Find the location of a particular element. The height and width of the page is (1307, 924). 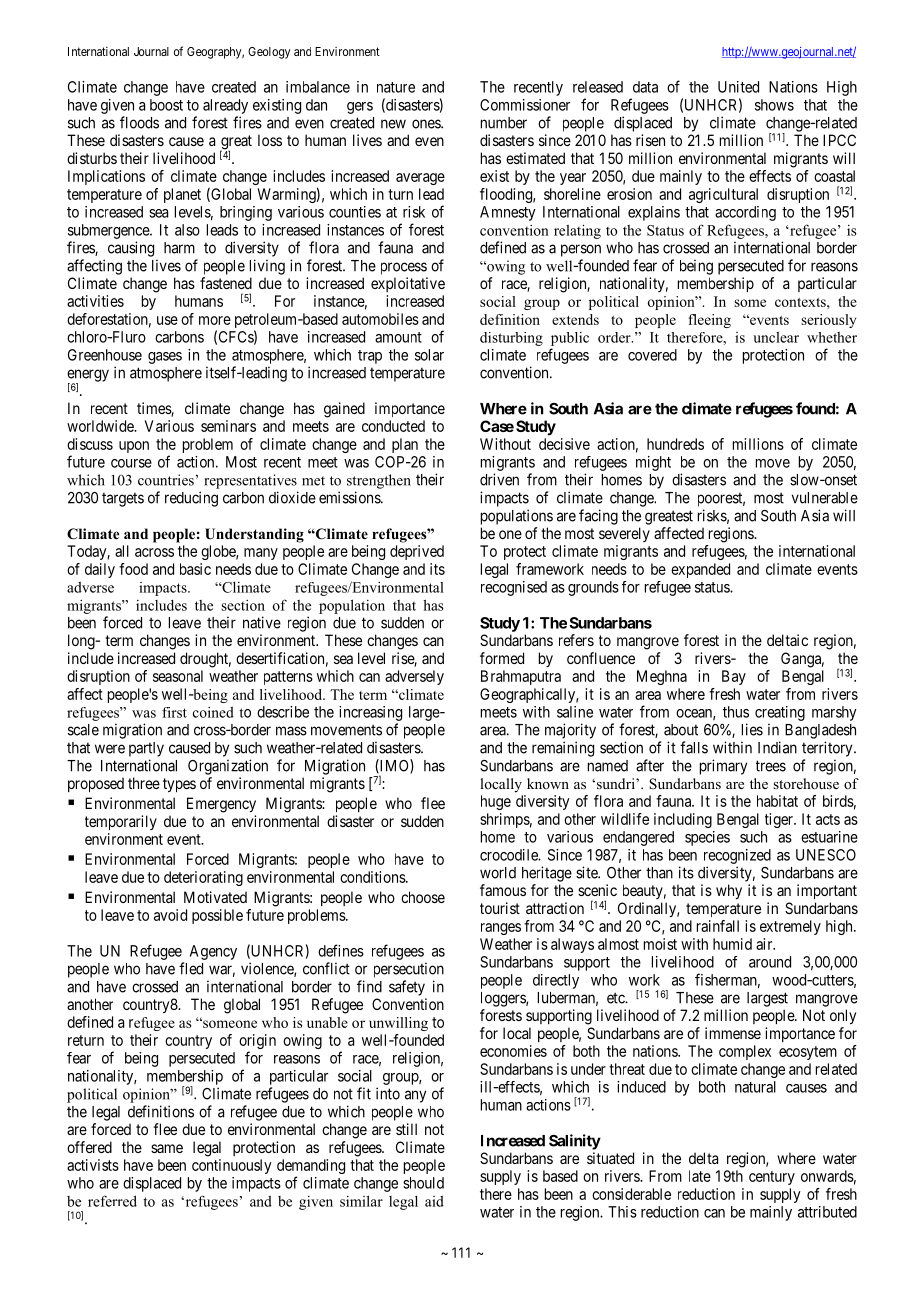

number is located at coordinates (504, 123).
